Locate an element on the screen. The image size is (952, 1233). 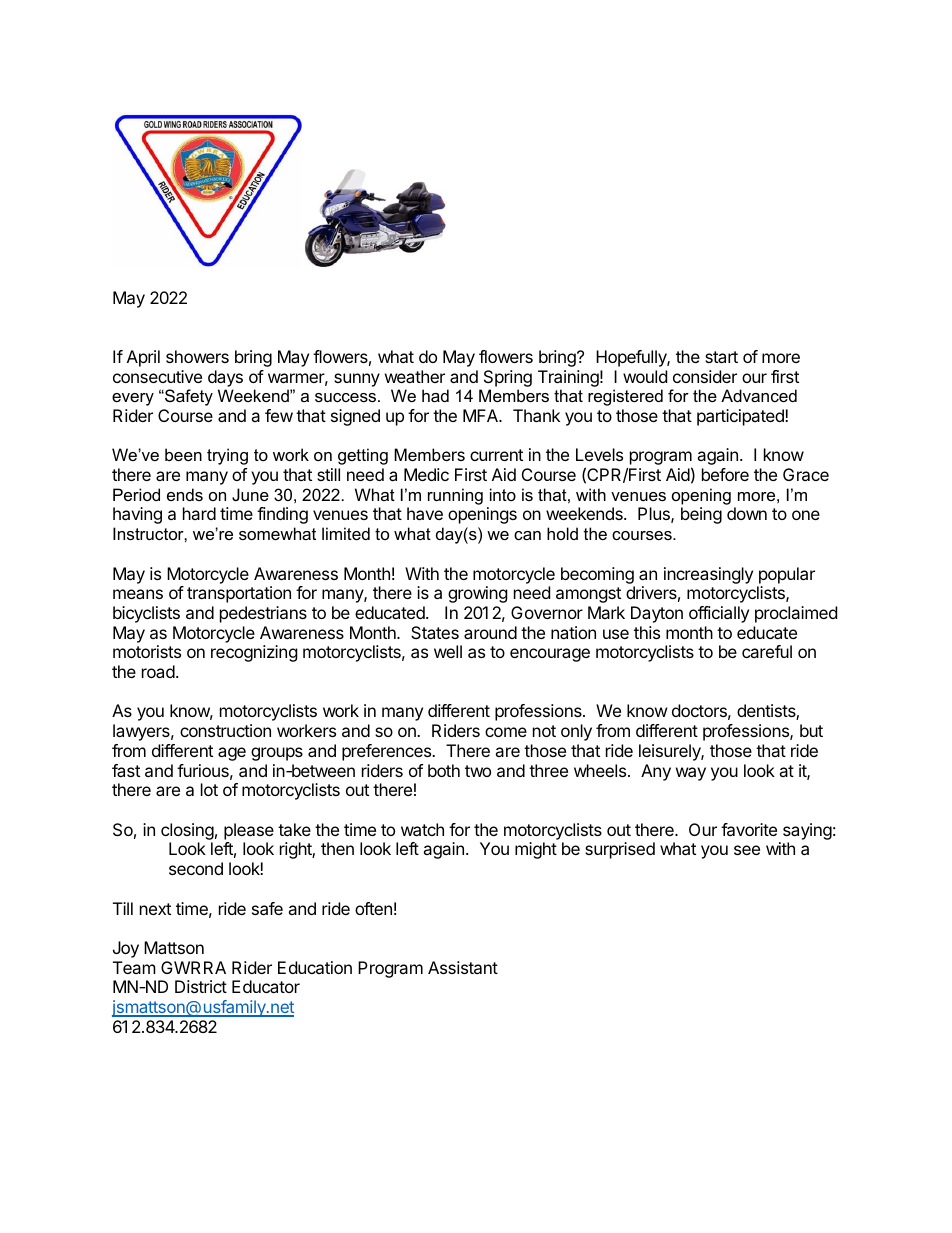
days is located at coordinates (225, 378).
